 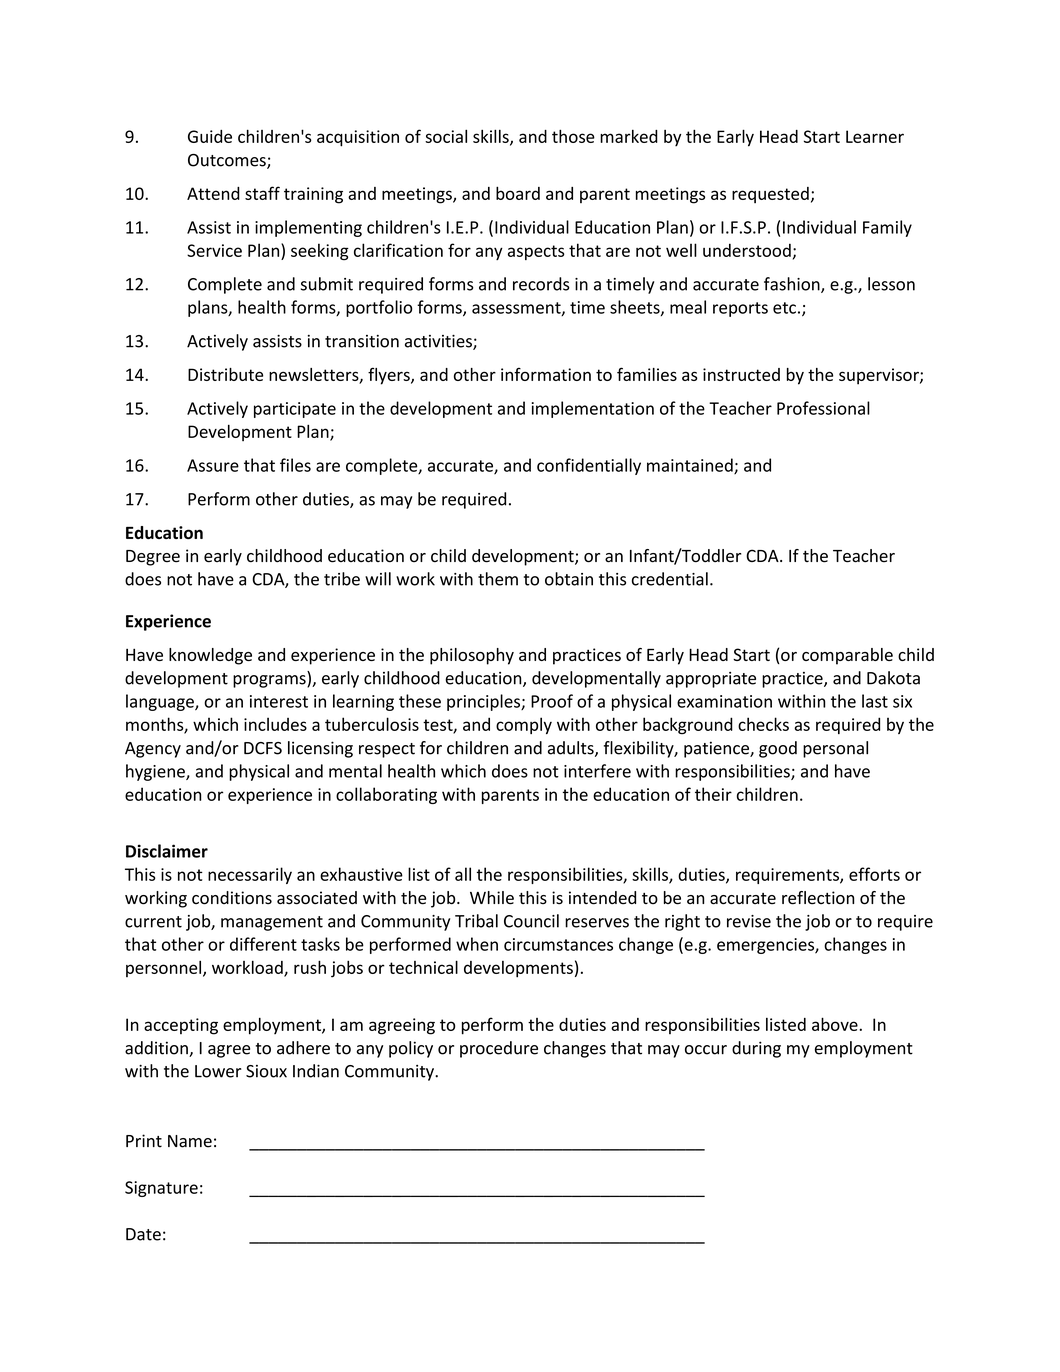 What do you see at coordinates (593, 409) in the screenshot?
I see `implementation` at bounding box center [593, 409].
